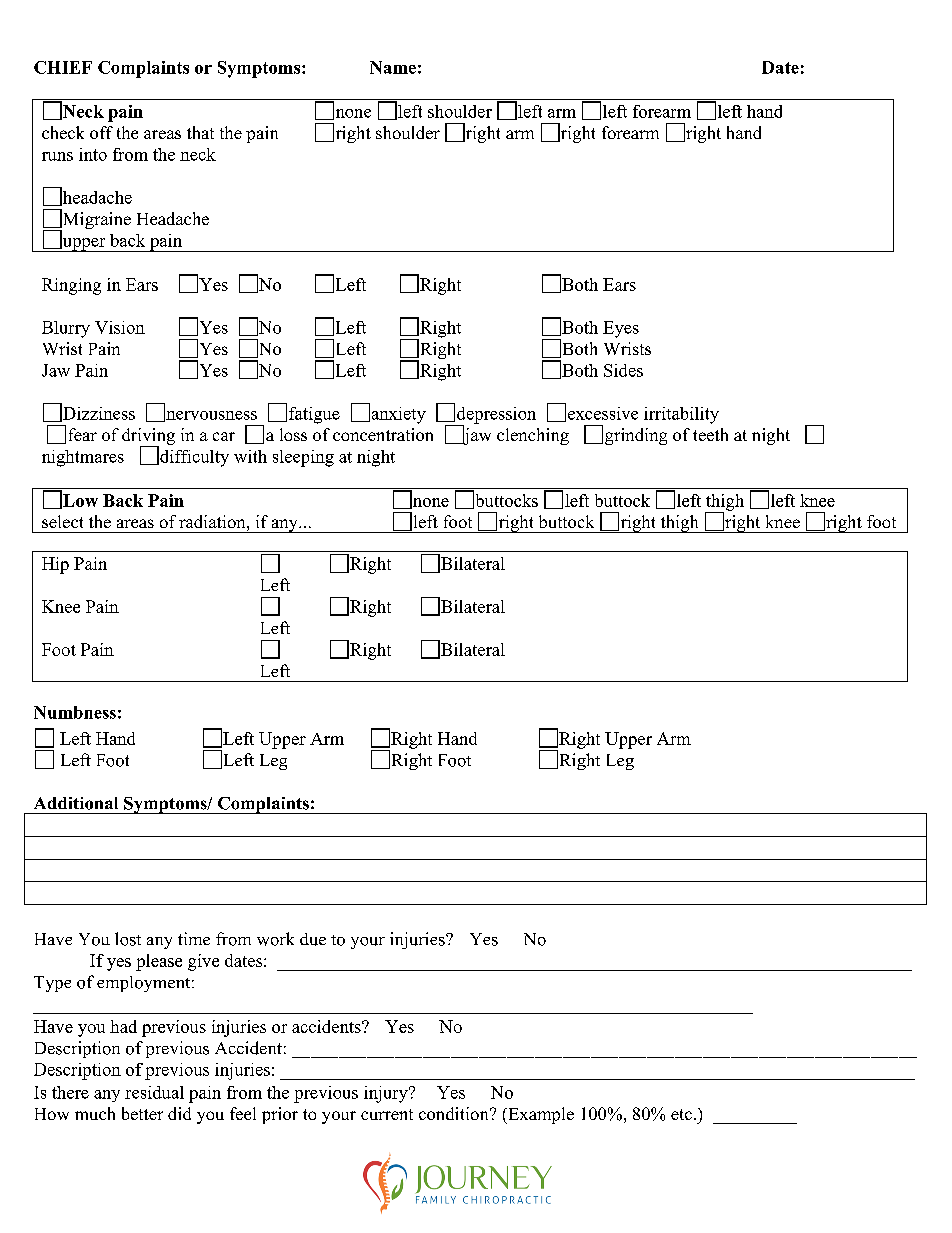  I want to click on sleeping, so click(303, 458).
